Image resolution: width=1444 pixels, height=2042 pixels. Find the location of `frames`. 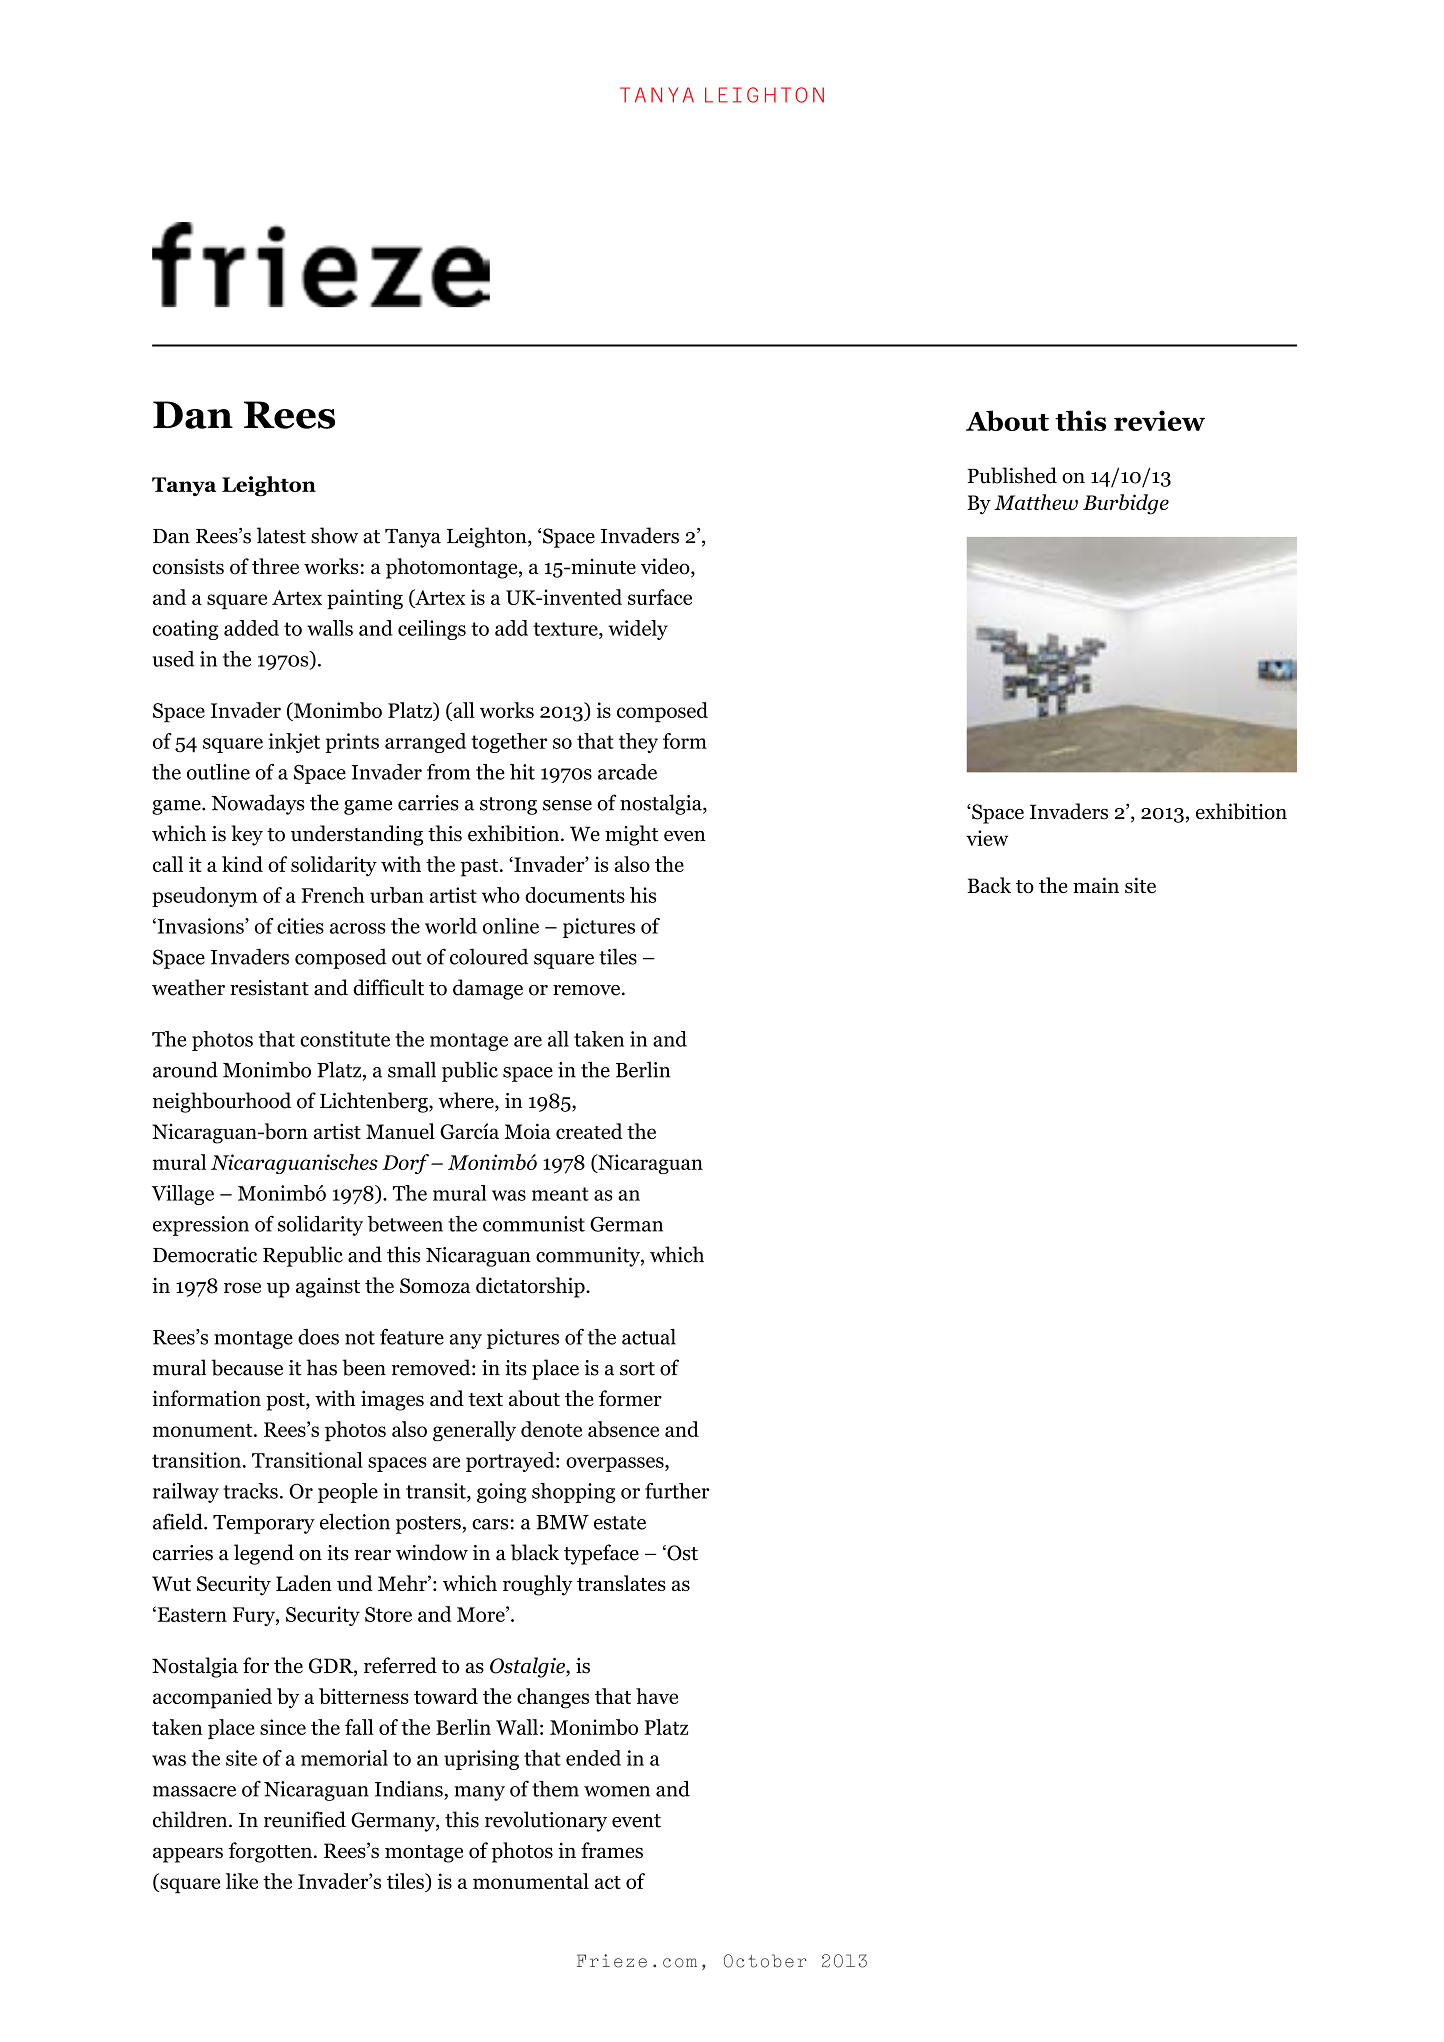

frames is located at coordinates (612, 1850).
